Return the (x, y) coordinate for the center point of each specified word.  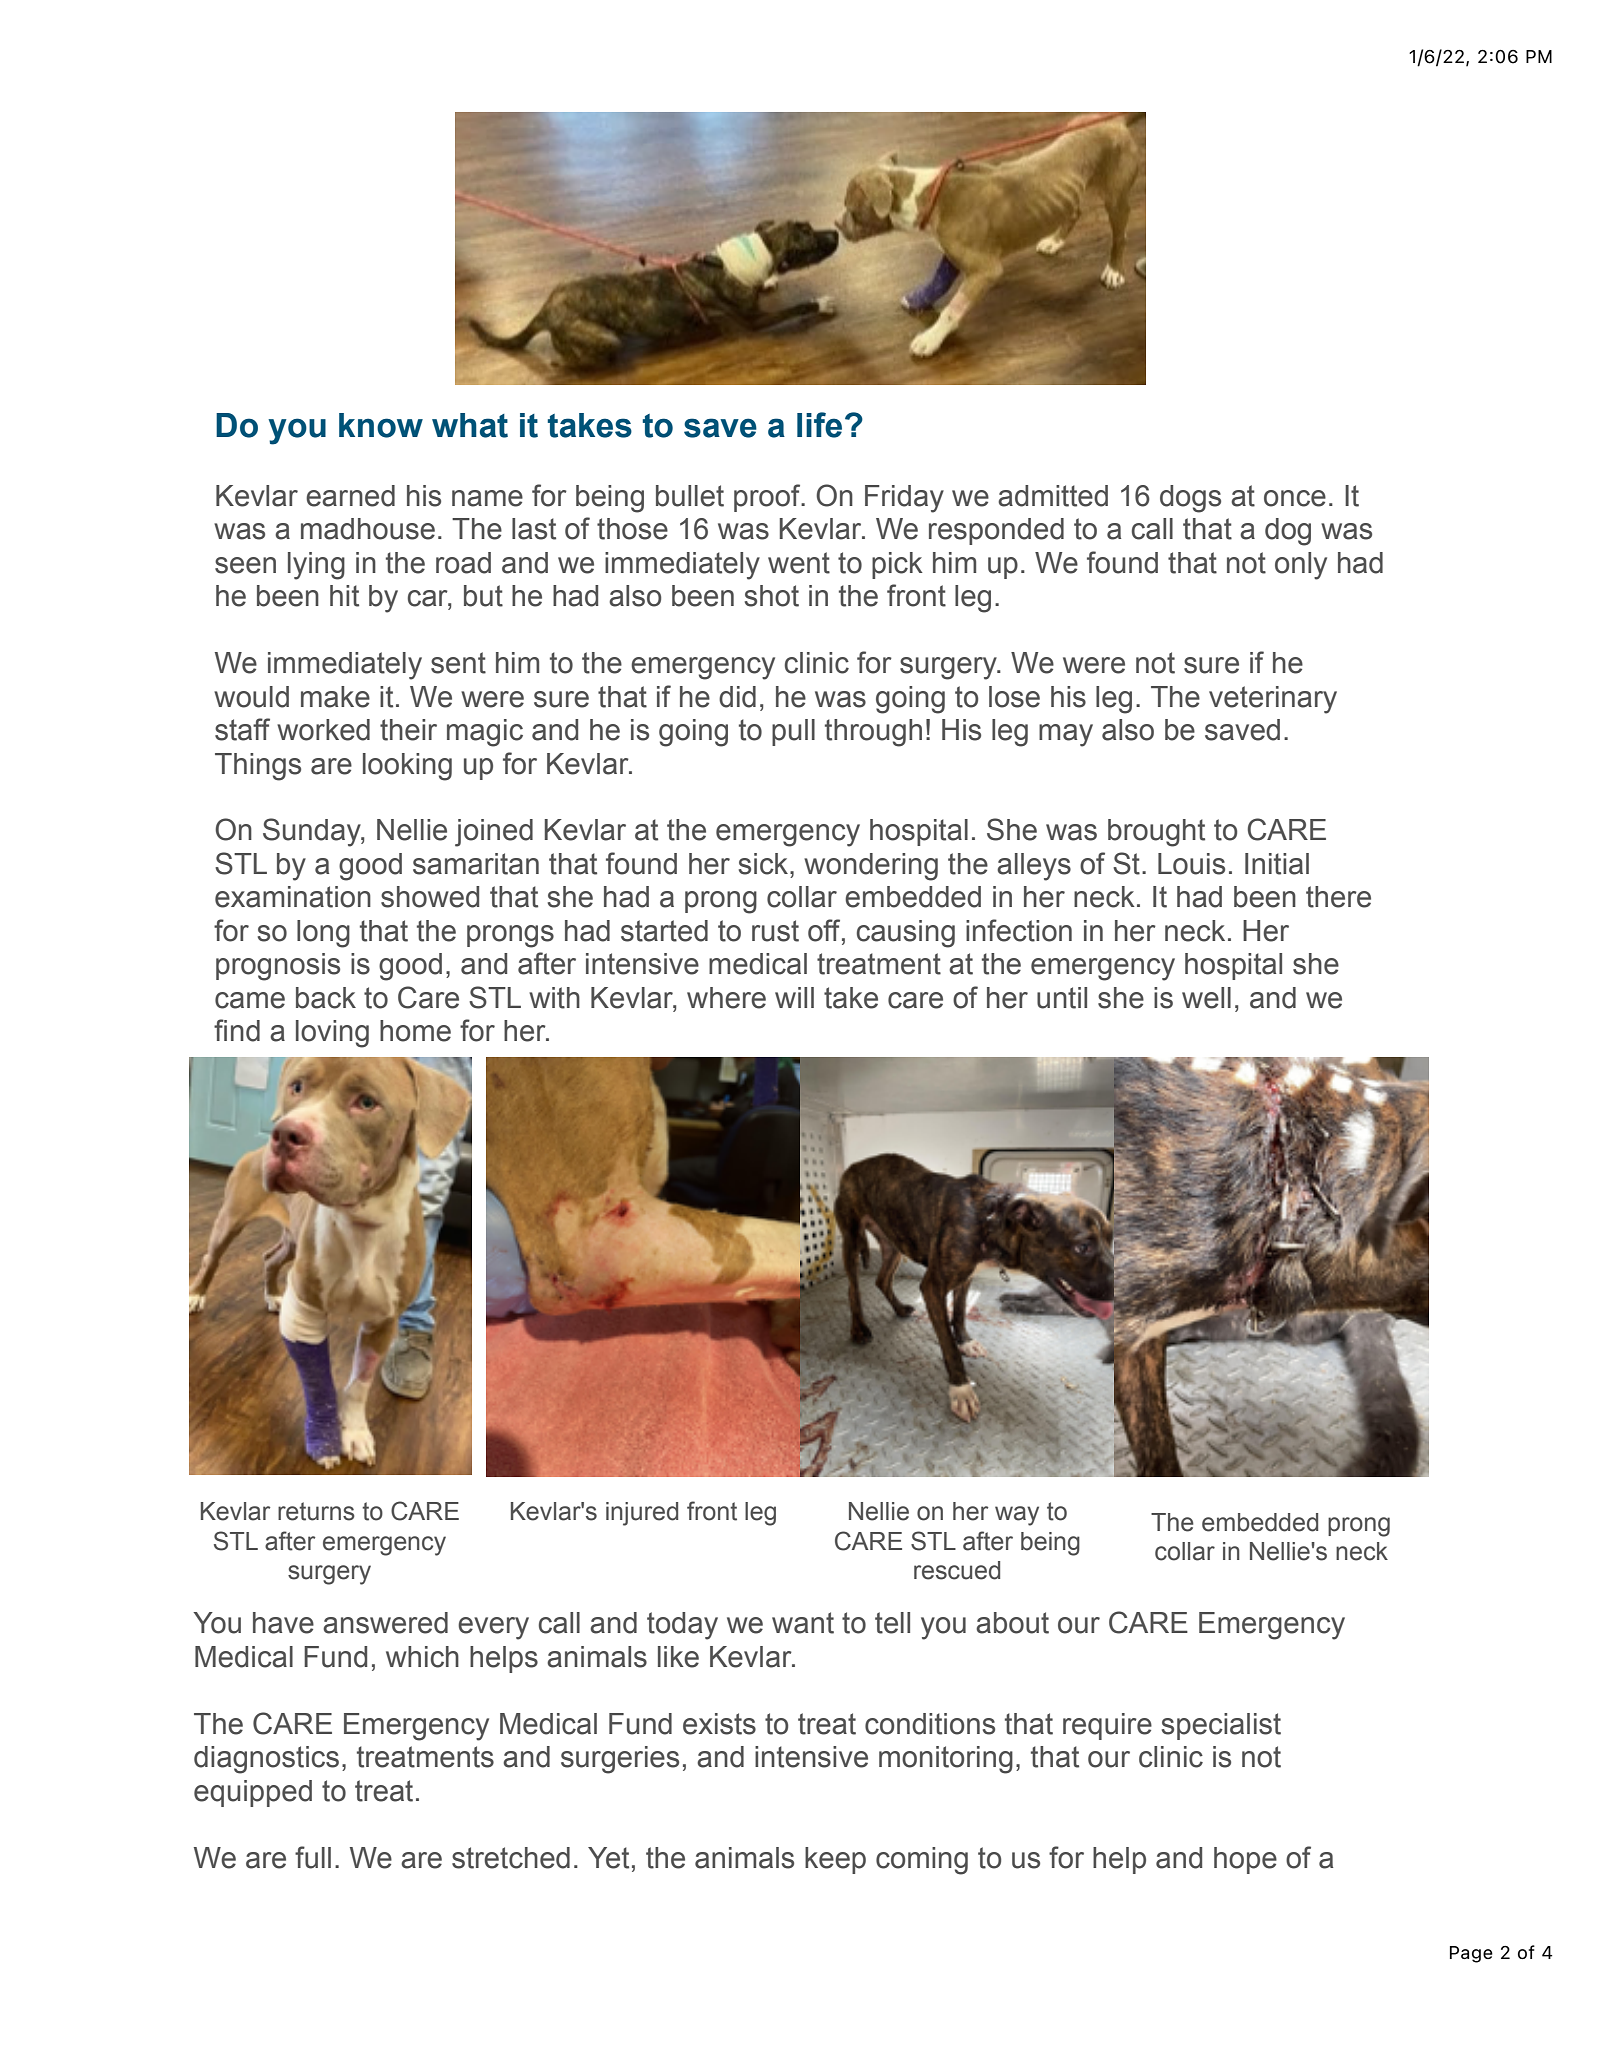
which (422, 1657)
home (415, 1031)
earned (350, 496)
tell (892, 1623)
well (1206, 998)
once (1295, 498)
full (313, 1857)
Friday (904, 499)
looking (407, 767)
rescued (957, 1570)
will (794, 997)
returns (316, 1511)
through (873, 733)
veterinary (1273, 700)
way (1017, 1516)
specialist (1221, 1726)
